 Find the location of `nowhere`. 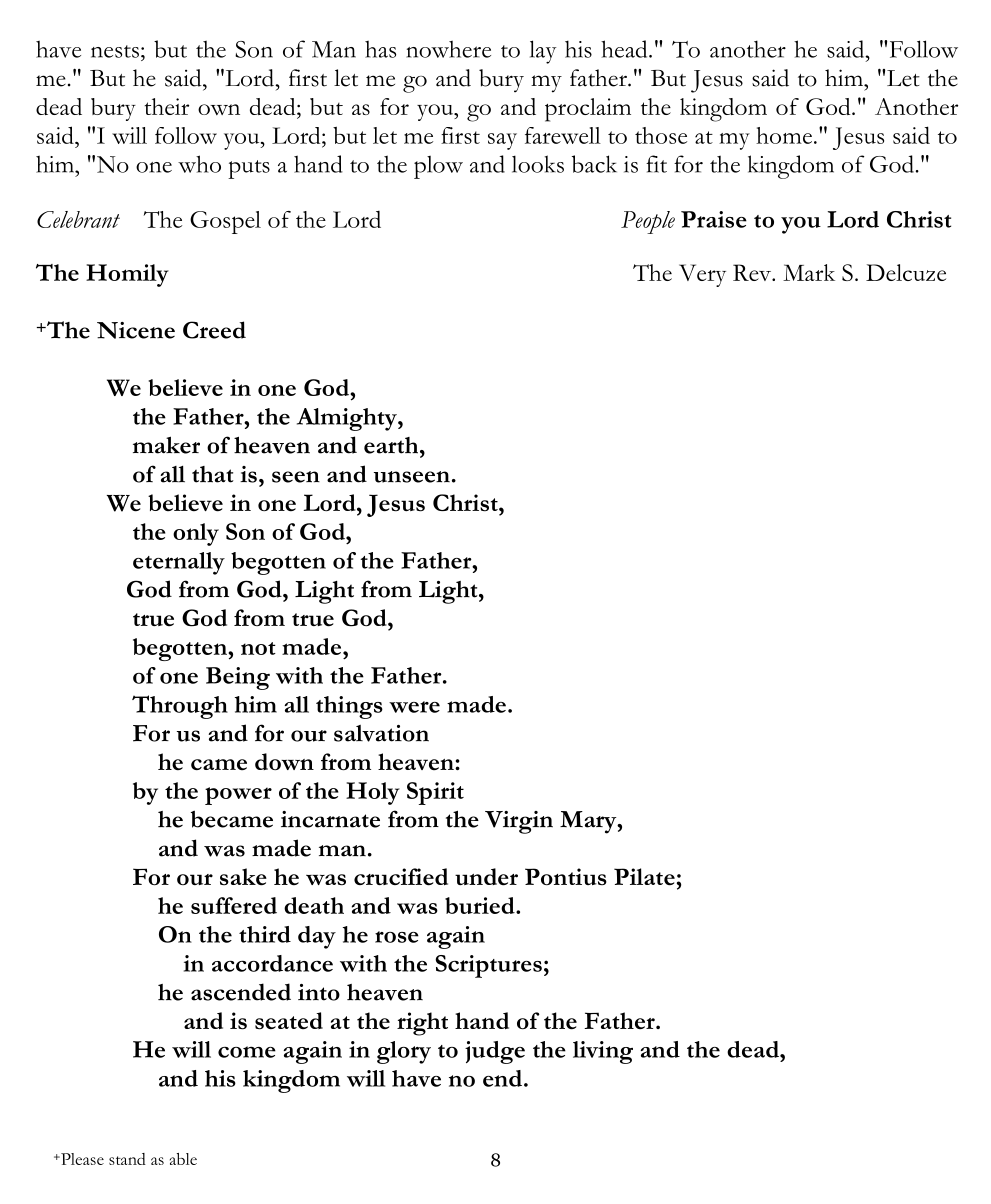

nowhere is located at coordinates (448, 49).
